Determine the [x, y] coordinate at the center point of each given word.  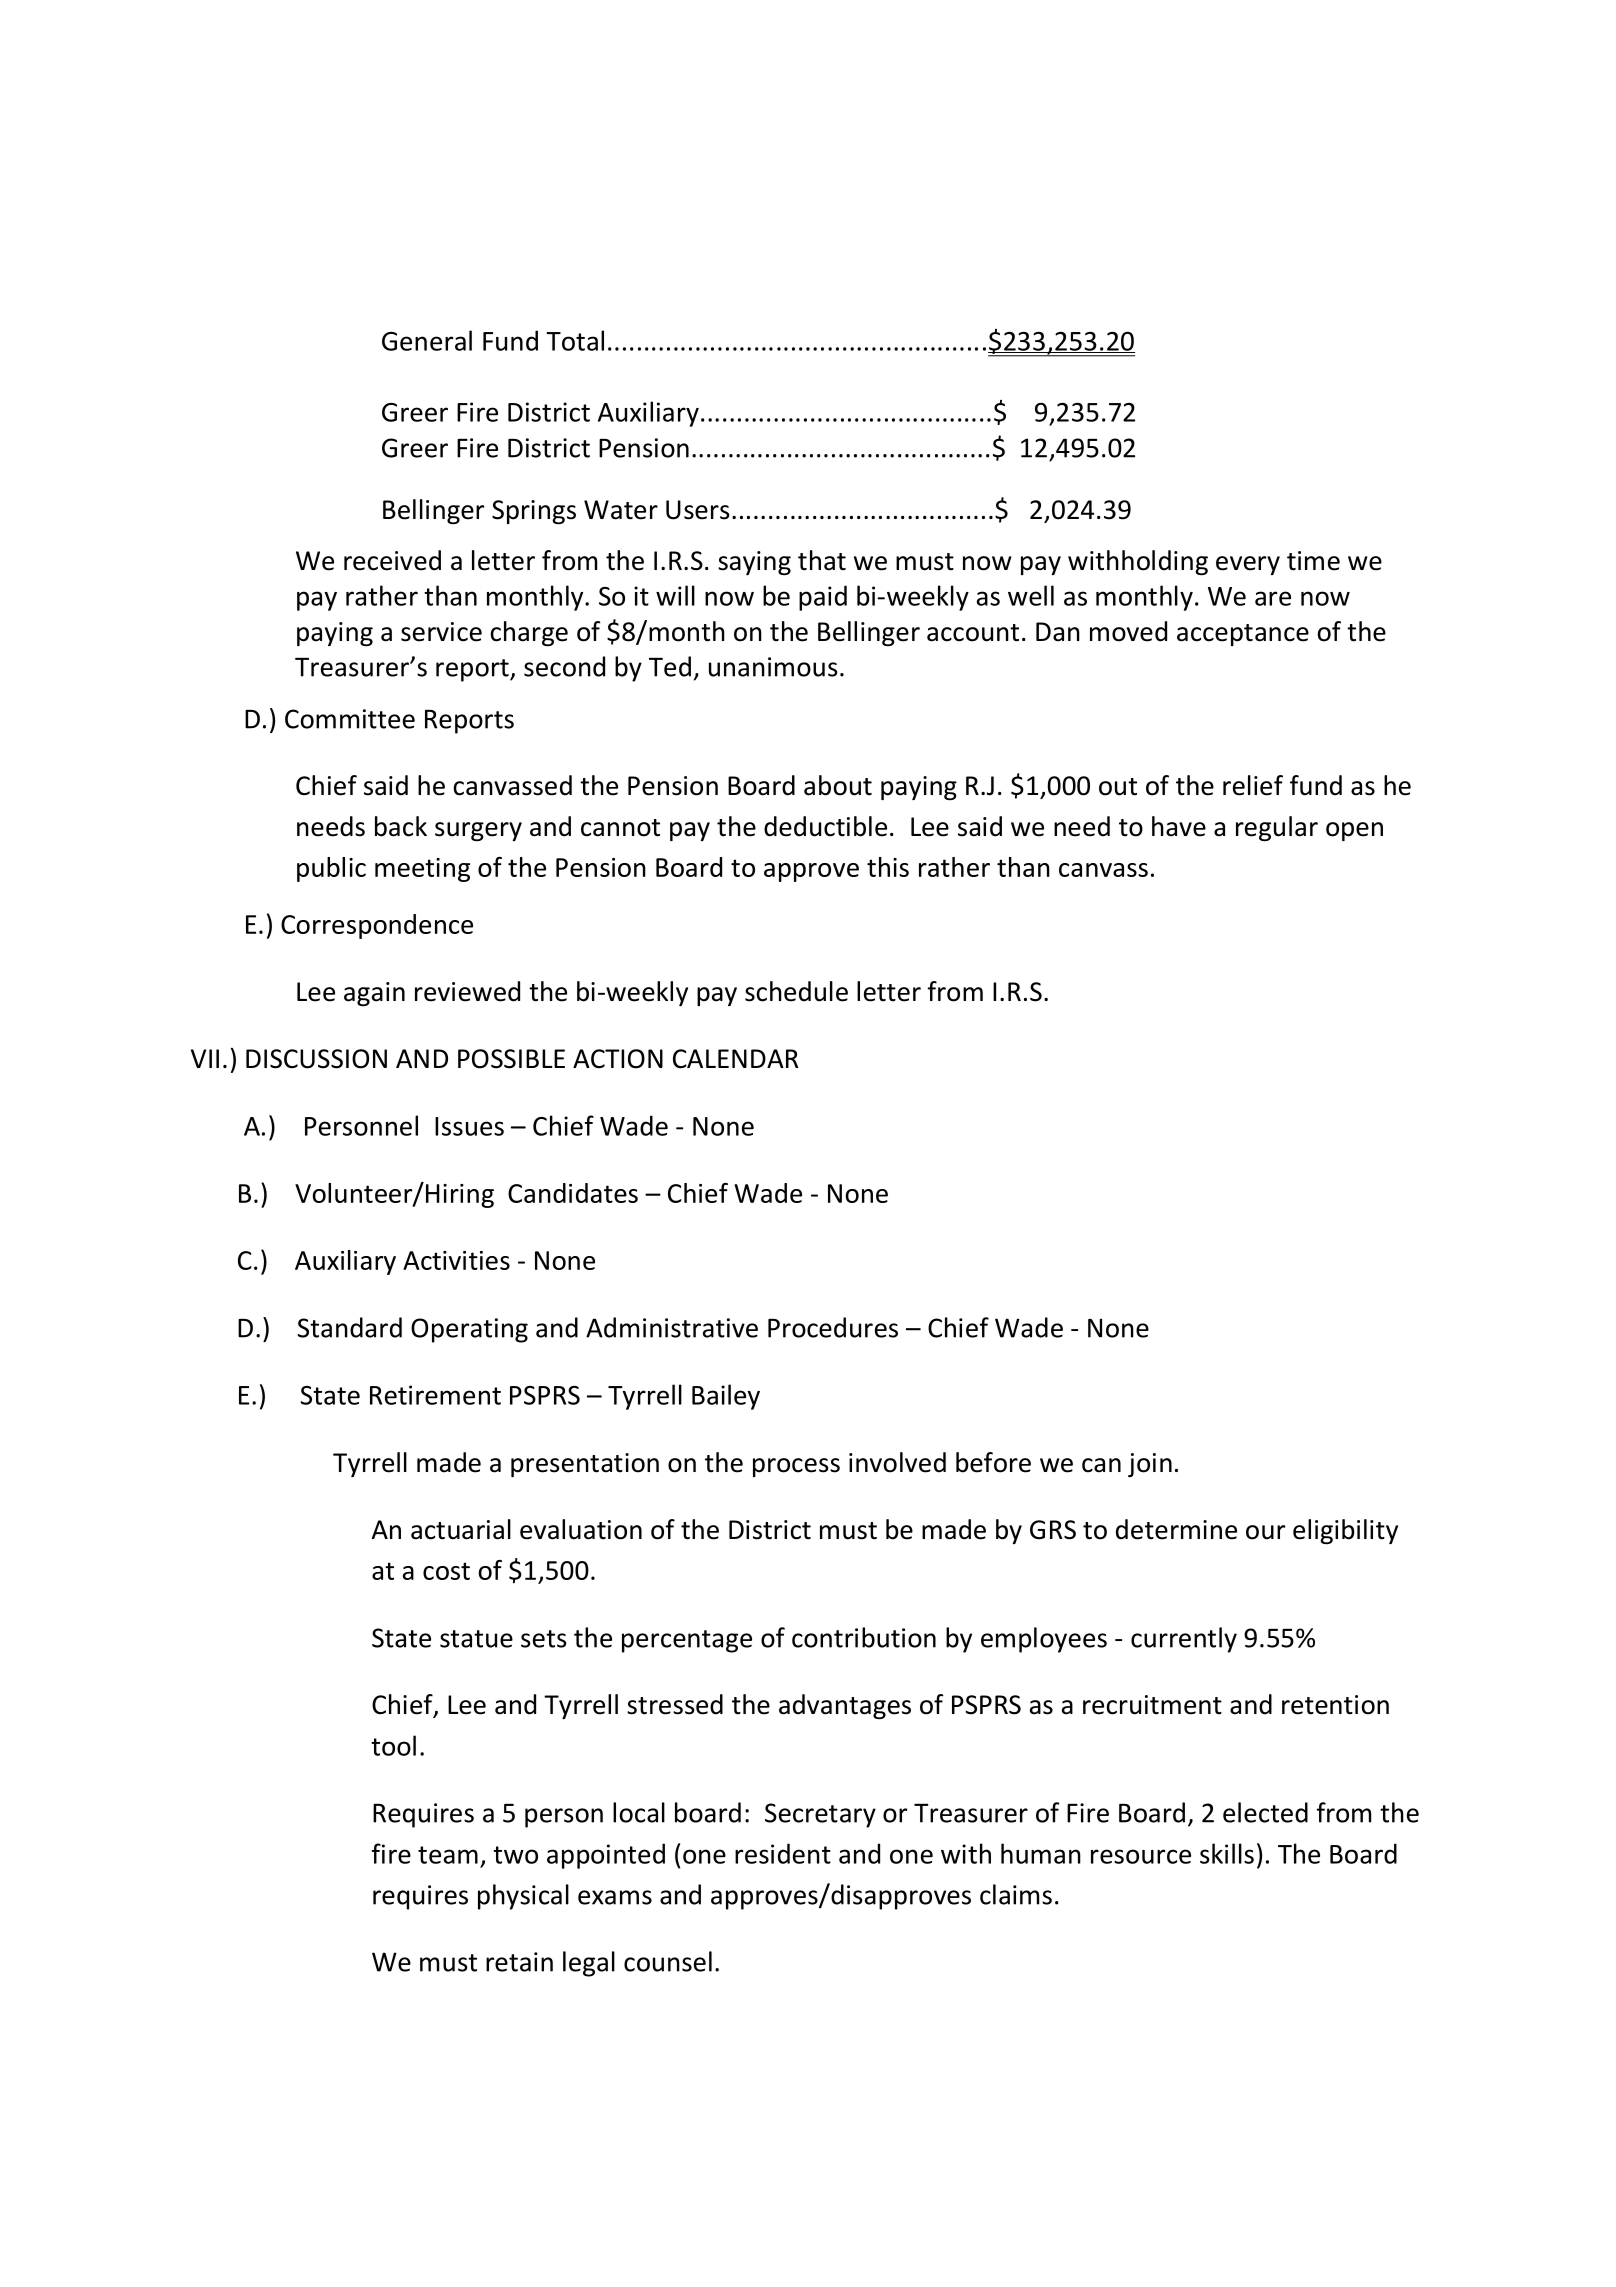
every [1248, 565]
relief [1253, 785]
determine [1176, 1529]
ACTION [618, 1059]
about [838, 785]
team [448, 1855]
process [796, 1467]
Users [698, 510]
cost [446, 1571]
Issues [469, 1126]
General [427, 340]
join [1150, 1465]
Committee [350, 719]
